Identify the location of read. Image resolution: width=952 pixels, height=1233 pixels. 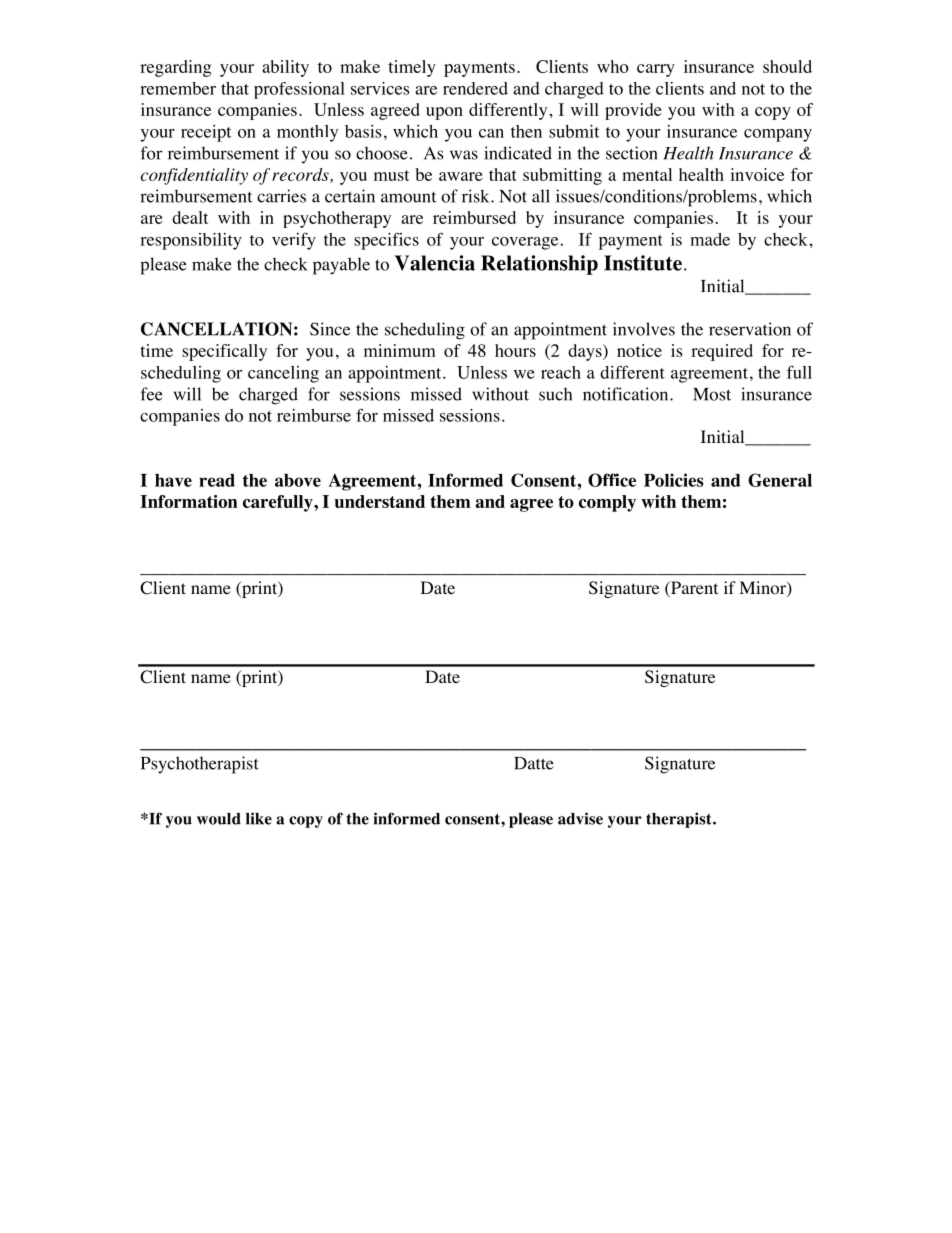
(217, 480).
